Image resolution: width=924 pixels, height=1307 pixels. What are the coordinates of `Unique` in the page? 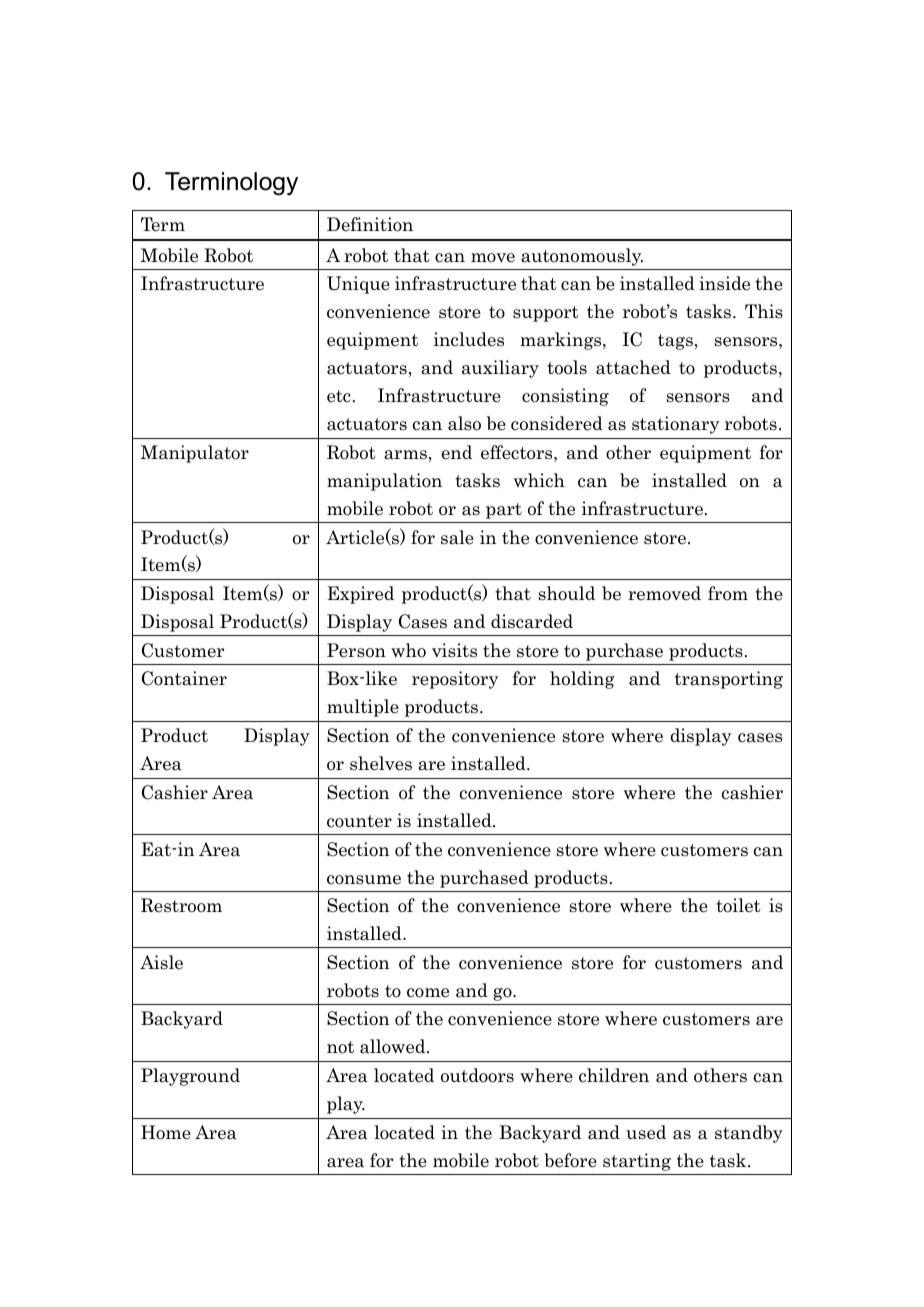 It's located at (358, 285).
